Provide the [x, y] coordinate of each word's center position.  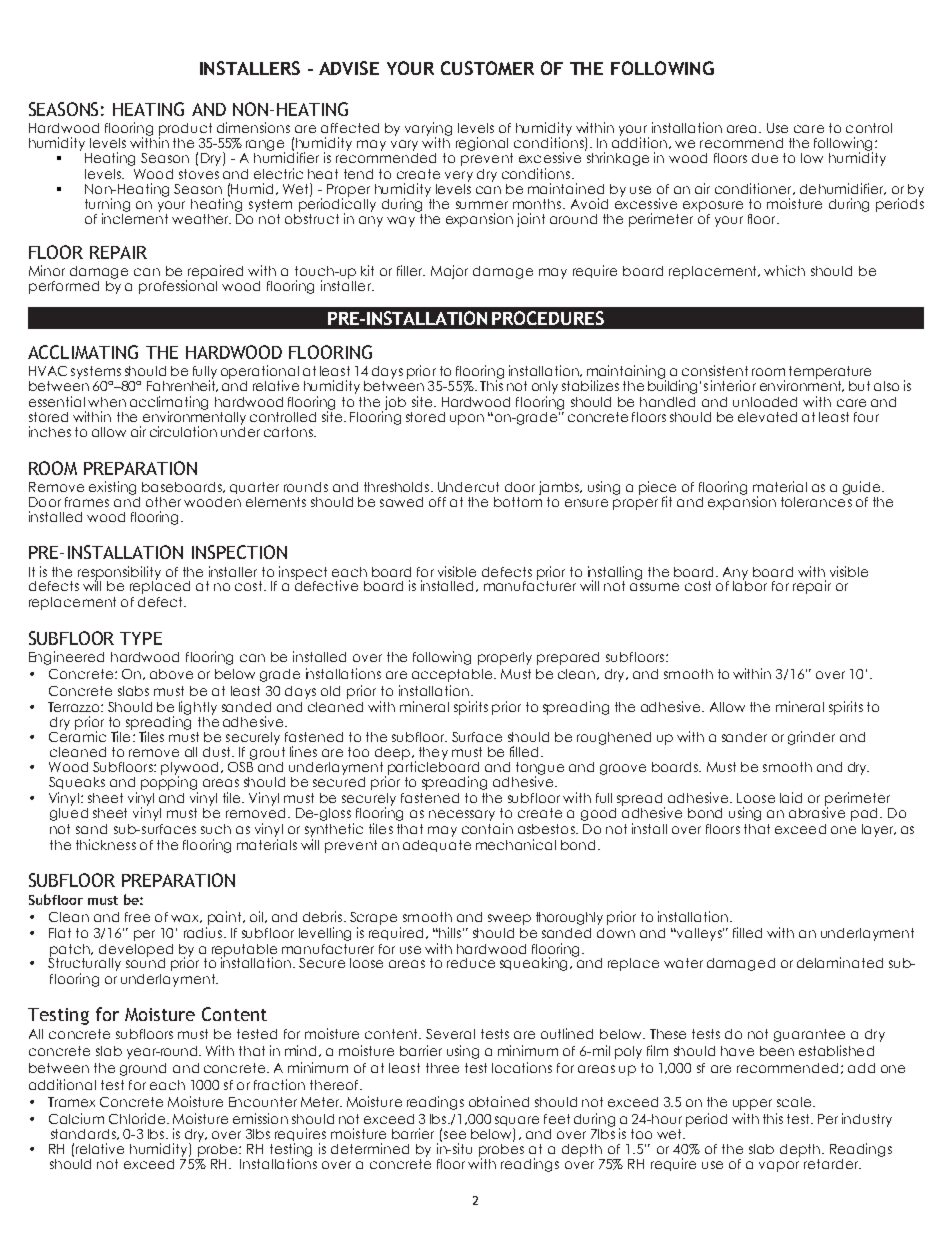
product [185, 130]
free [137, 917]
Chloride [138, 1118]
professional [178, 286]
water [683, 963]
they [433, 753]
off [437, 502]
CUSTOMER [487, 68]
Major [449, 272]
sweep [509, 919]
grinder [811, 738]
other [163, 502]
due [765, 158]
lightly [198, 708]
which [784, 270]
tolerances [816, 500]
